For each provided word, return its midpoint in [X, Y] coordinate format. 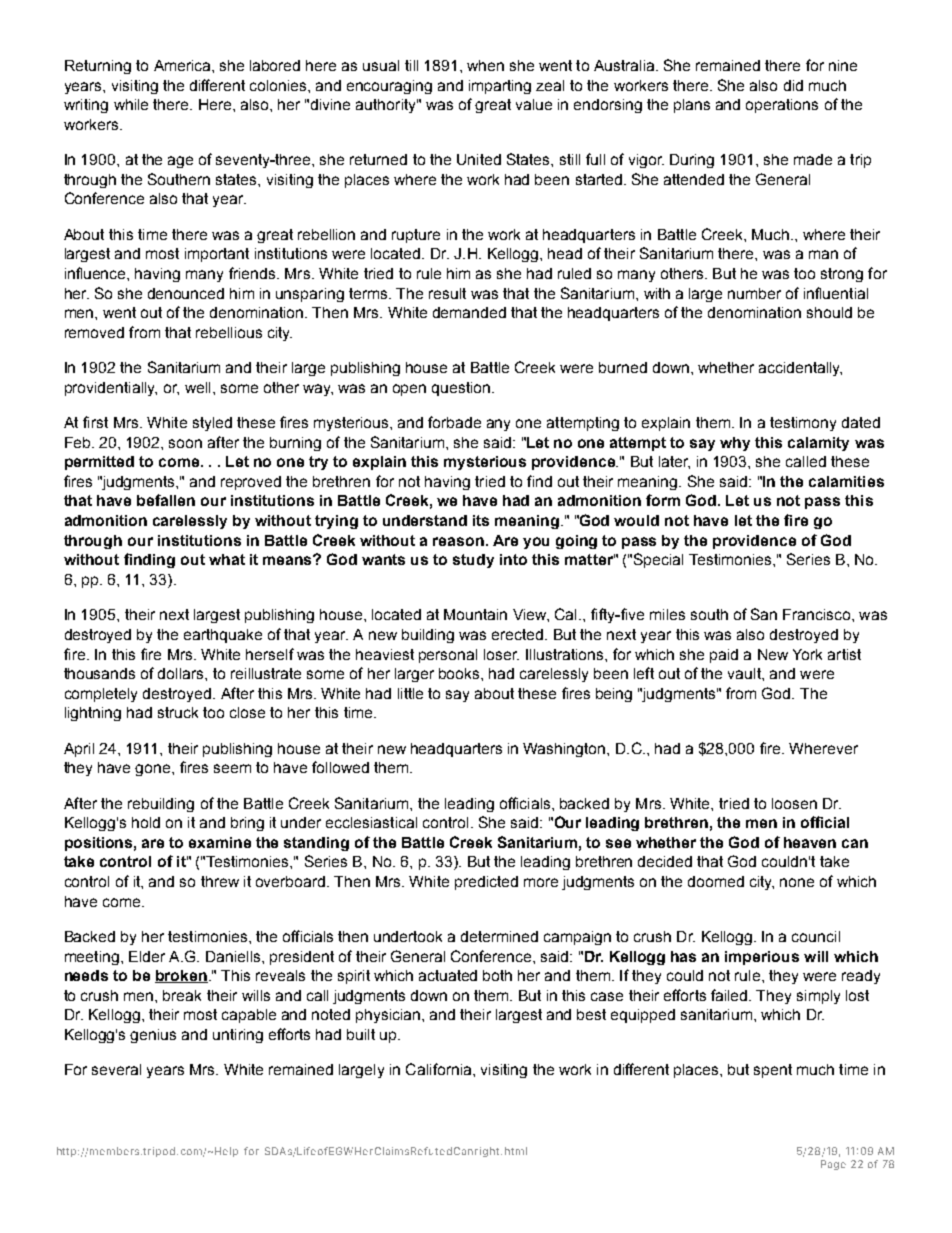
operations [782, 106]
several [116, 1069]
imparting [500, 87]
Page [833, 1165]
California [440, 1069]
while [131, 104]
